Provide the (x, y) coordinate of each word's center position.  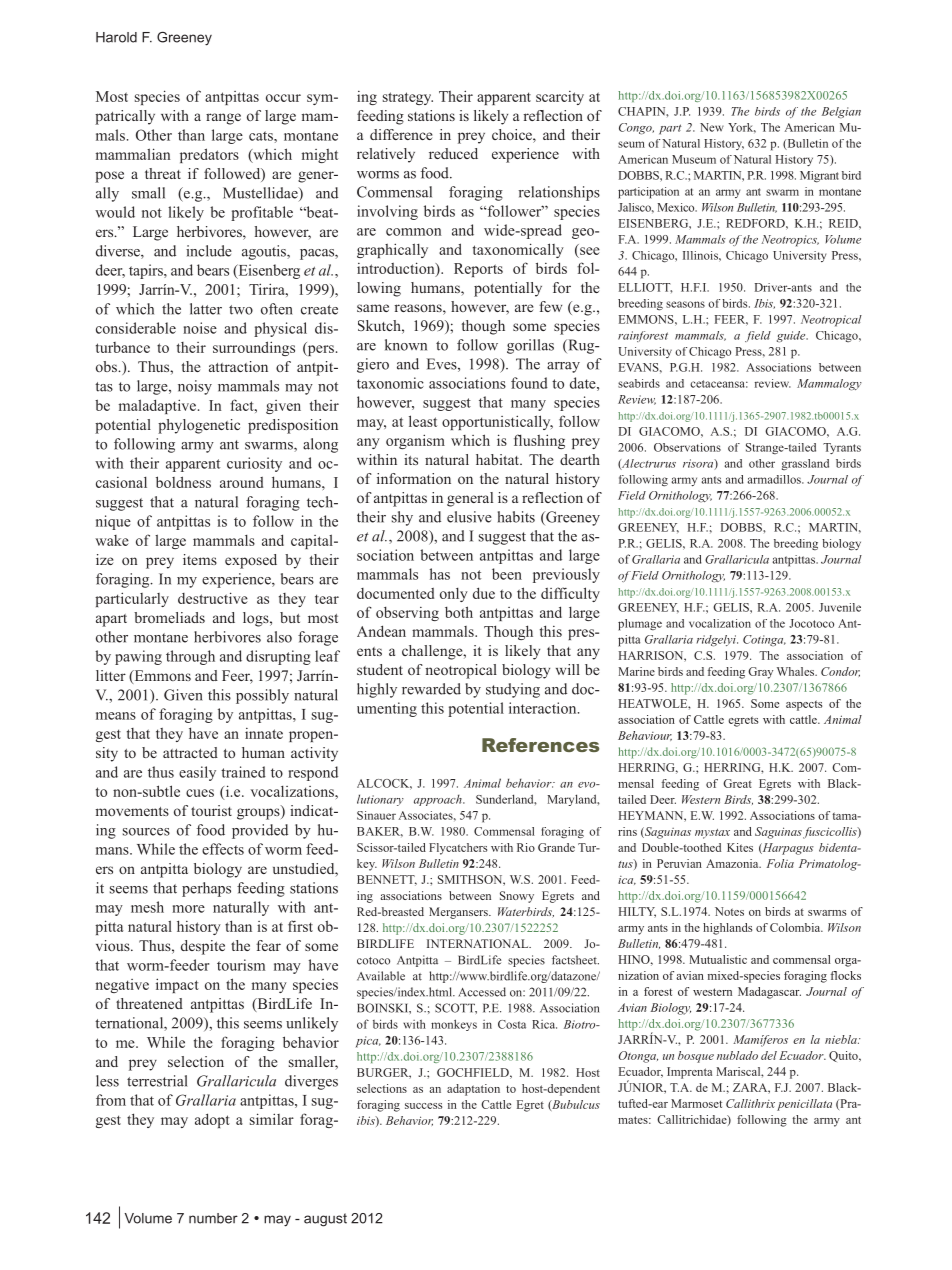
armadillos (775, 479)
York (742, 128)
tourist (211, 810)
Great (737, 783)
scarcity (560, 98)
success (423, 1106)
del (769, 1055)
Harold (116, 37)
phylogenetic (199, 426)
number (213, 1218)
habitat (499, 459)
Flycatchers (458, 849)
